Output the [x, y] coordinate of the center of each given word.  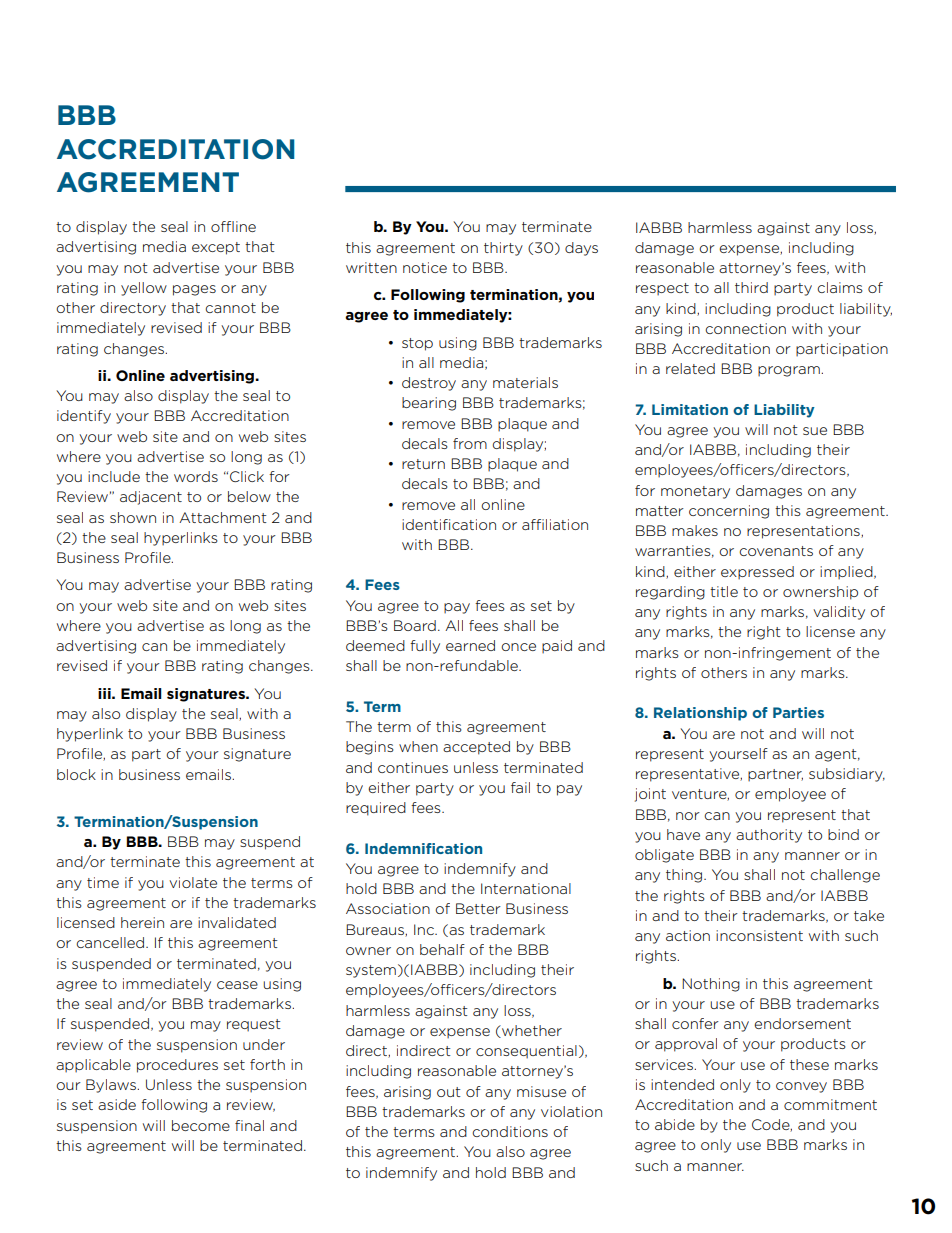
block [76, 774]
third [751, 287]
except [216, 248]
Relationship [700, 714]
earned [470, 645]
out [448, 1092]
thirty [503, 249]
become [201, 1125]
